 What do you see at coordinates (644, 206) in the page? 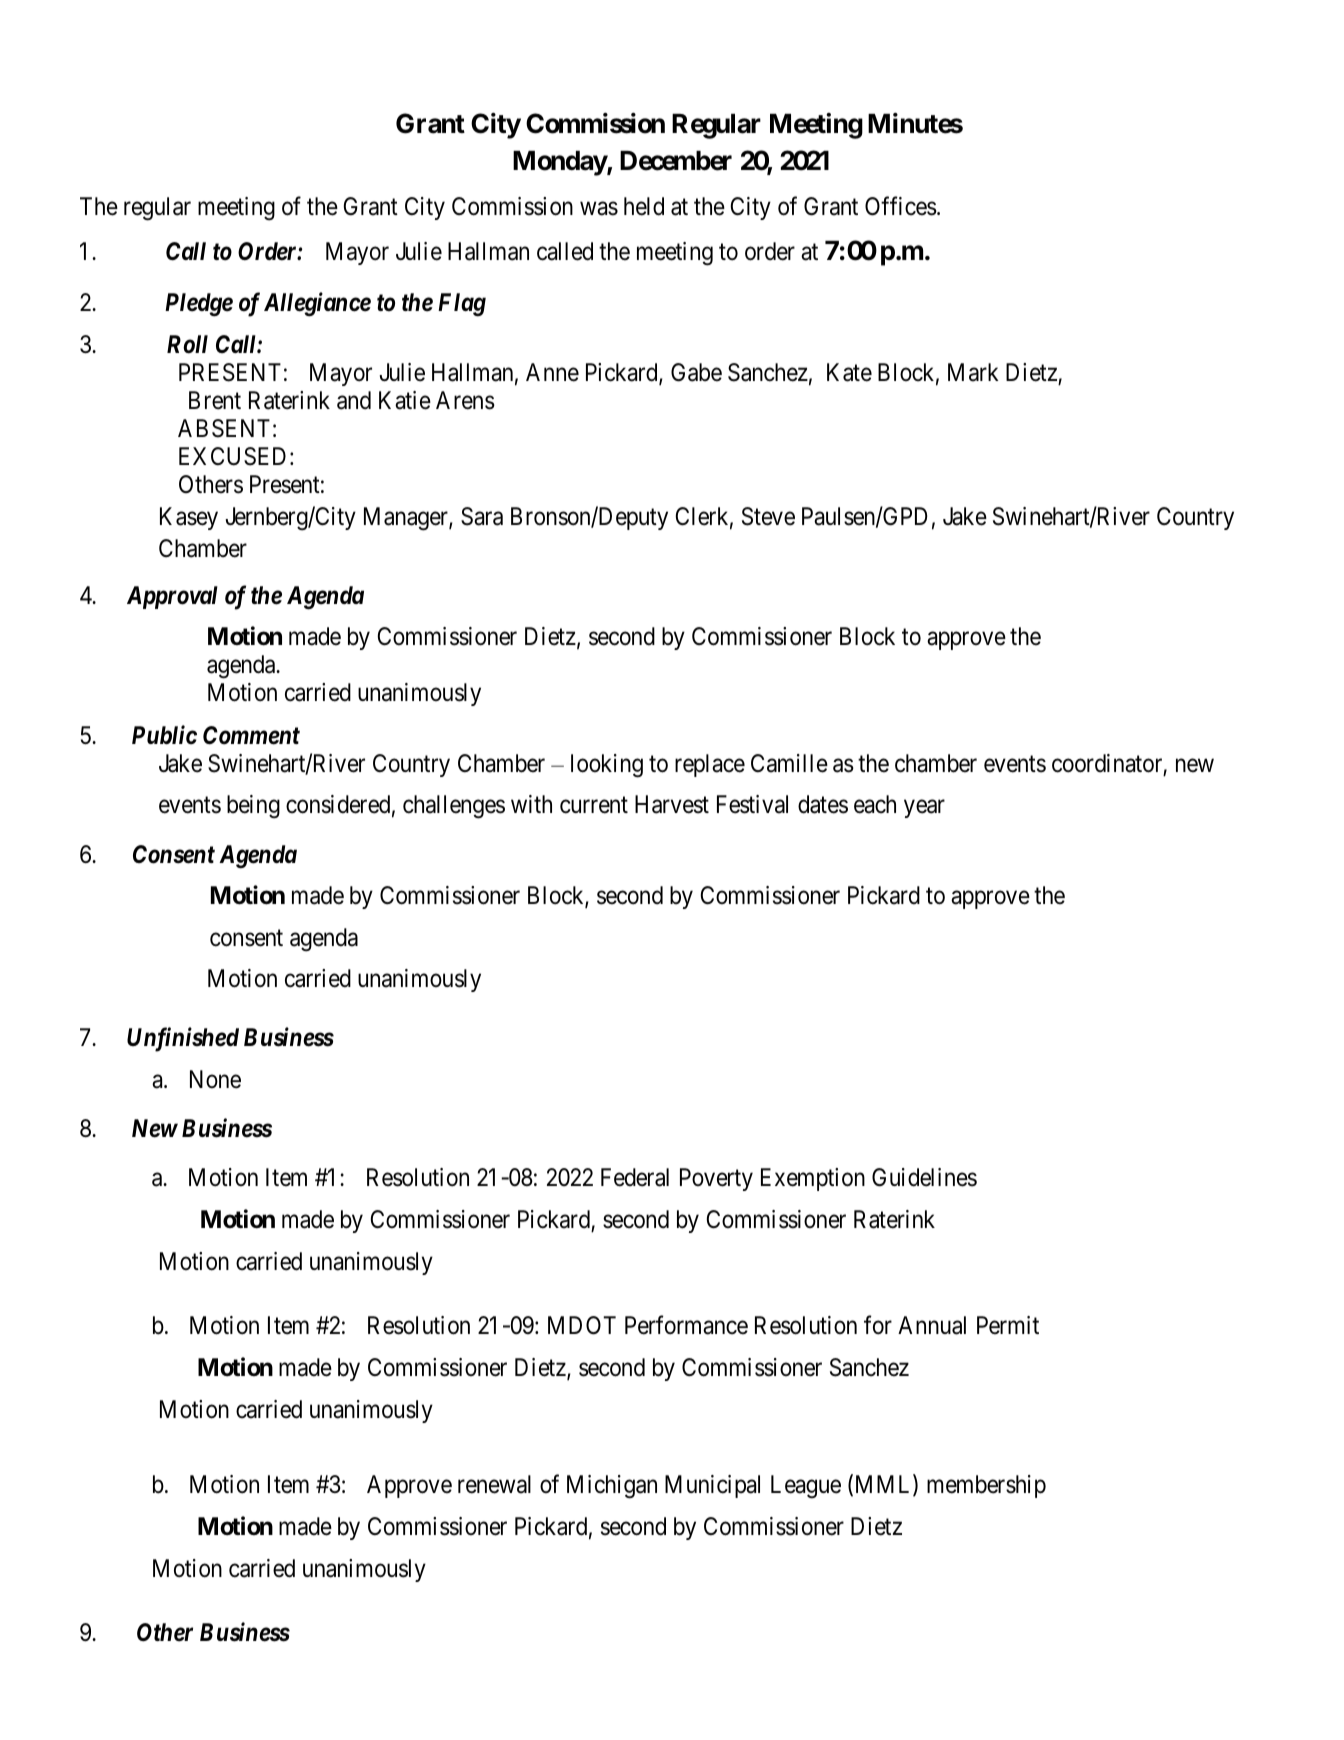
I see `held` at bounding box center [644, 206].
